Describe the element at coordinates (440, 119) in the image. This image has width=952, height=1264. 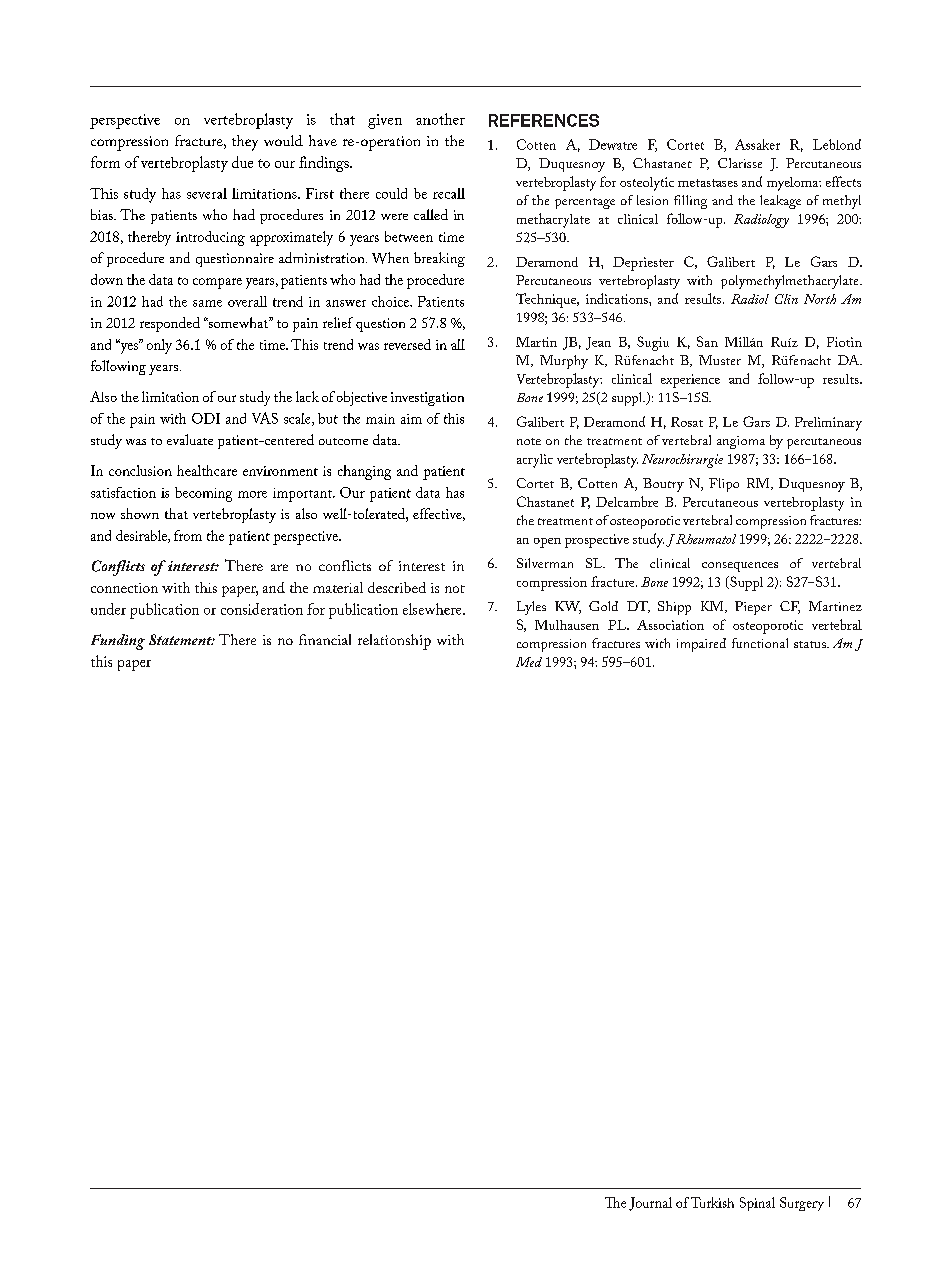
I see `another` at that location.
